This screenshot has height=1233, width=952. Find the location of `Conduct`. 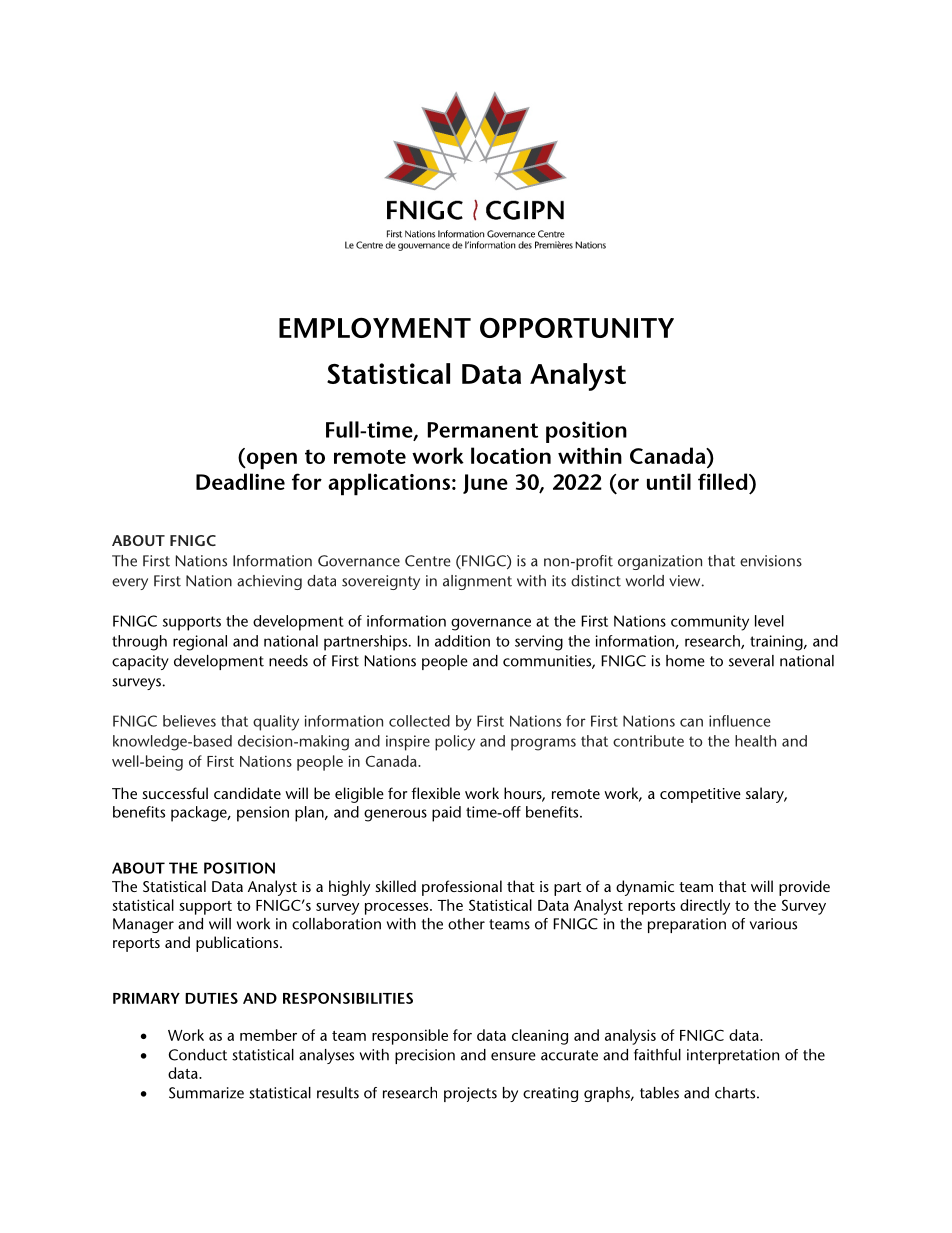

Conduct is located at coordinates (198, 1055).
